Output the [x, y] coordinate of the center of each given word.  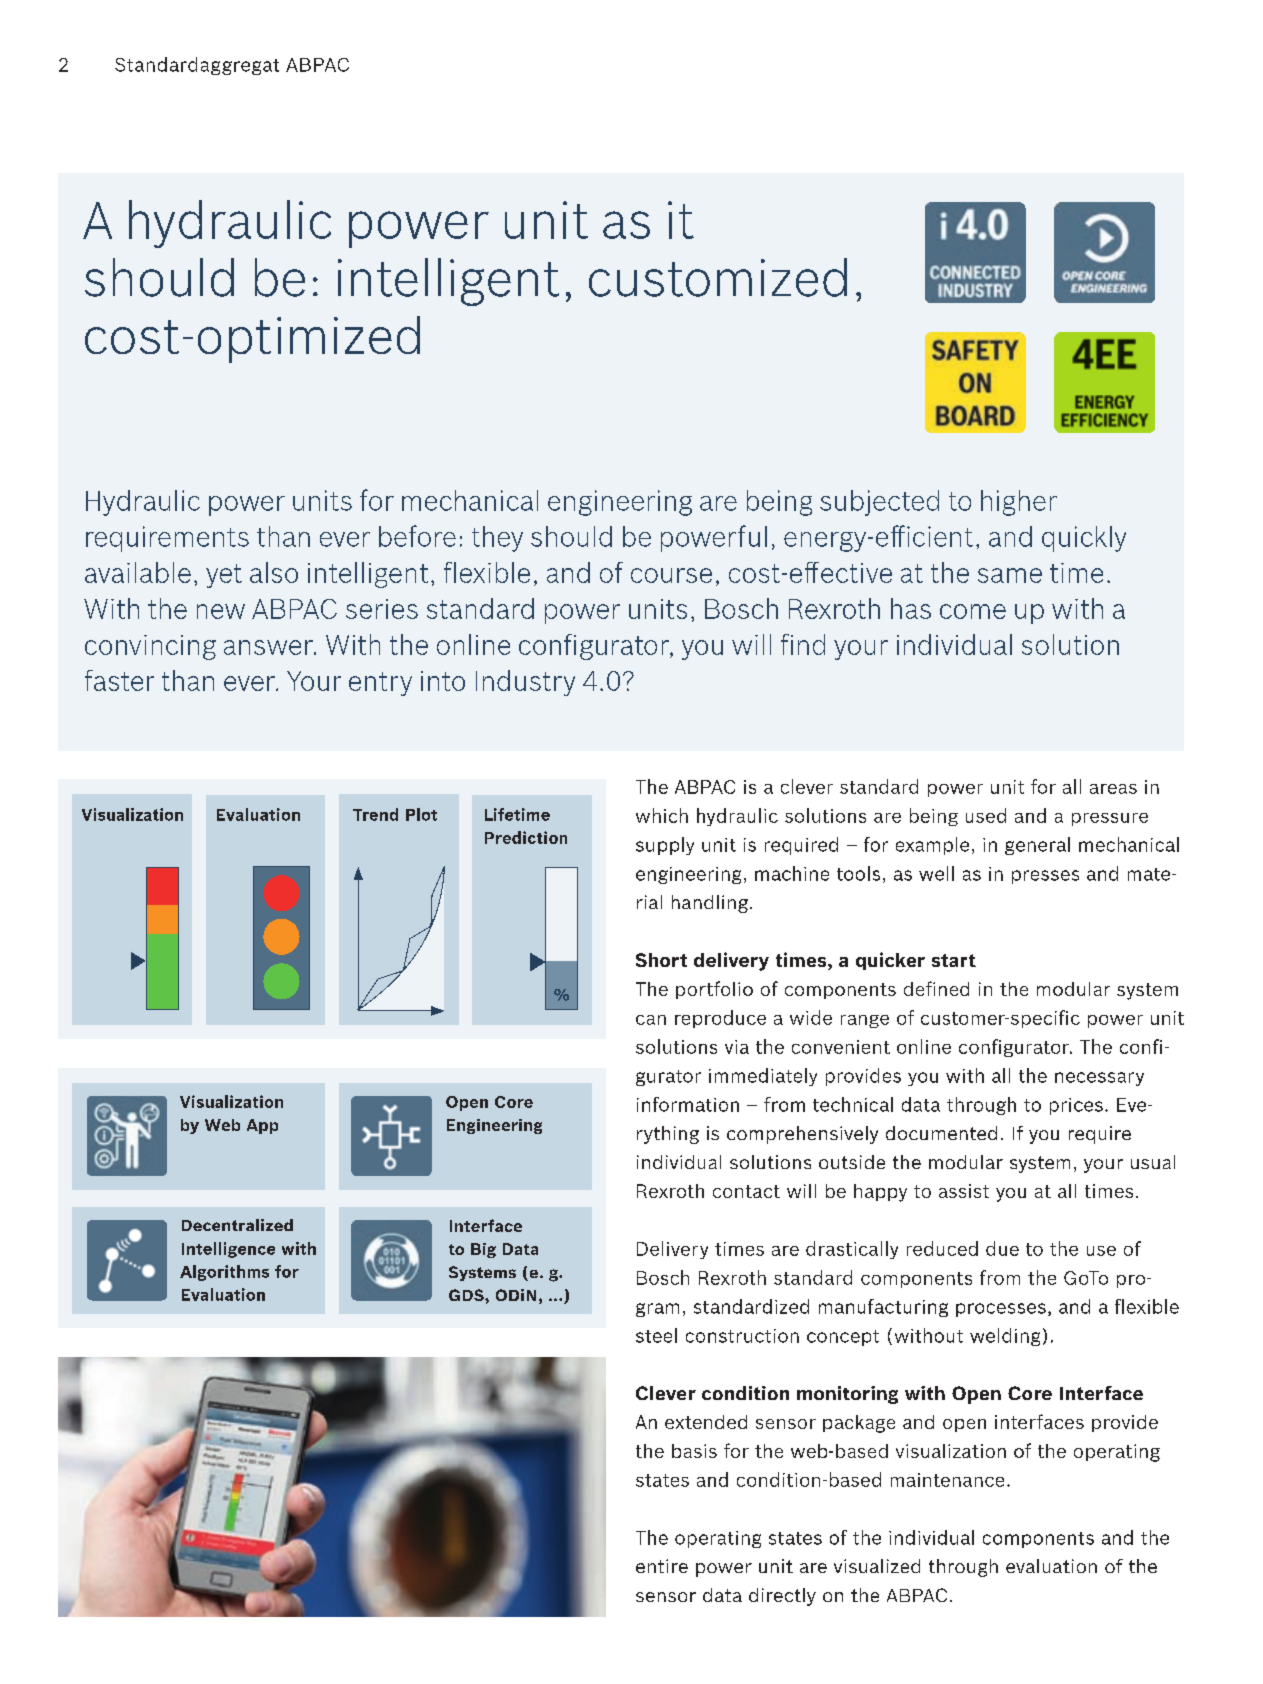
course [671, 575]
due [1002, 1248]
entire [662, 1566]
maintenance [947, 1480]
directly [782, 1597]
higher [1019, 503]
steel [656, 1335]
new [221, 611]
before [417, 536]
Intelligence [228, 1250]
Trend [375, 814]
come [973, 611]
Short [661, 960]
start [954, 960]
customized [718, 277]
